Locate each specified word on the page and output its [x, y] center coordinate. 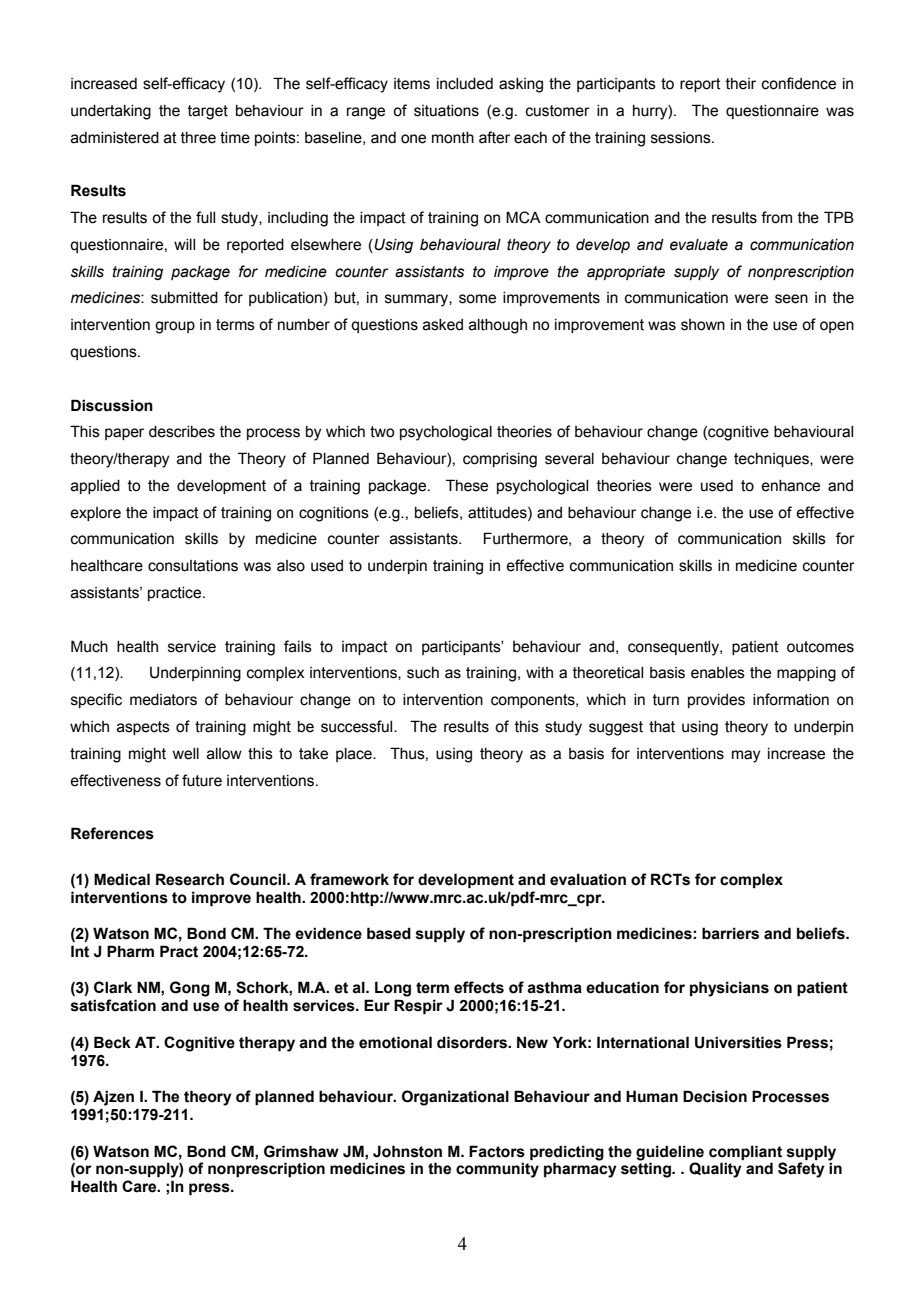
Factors [497, 1151]
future [202, 780]
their [741, 84]
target [208, 112]
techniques [772, 460]
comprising [500, 460]
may [746, 756]
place [355, 755]
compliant [745, 1152]
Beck [112, 1042]
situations [446, 111]
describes [182, 432]
